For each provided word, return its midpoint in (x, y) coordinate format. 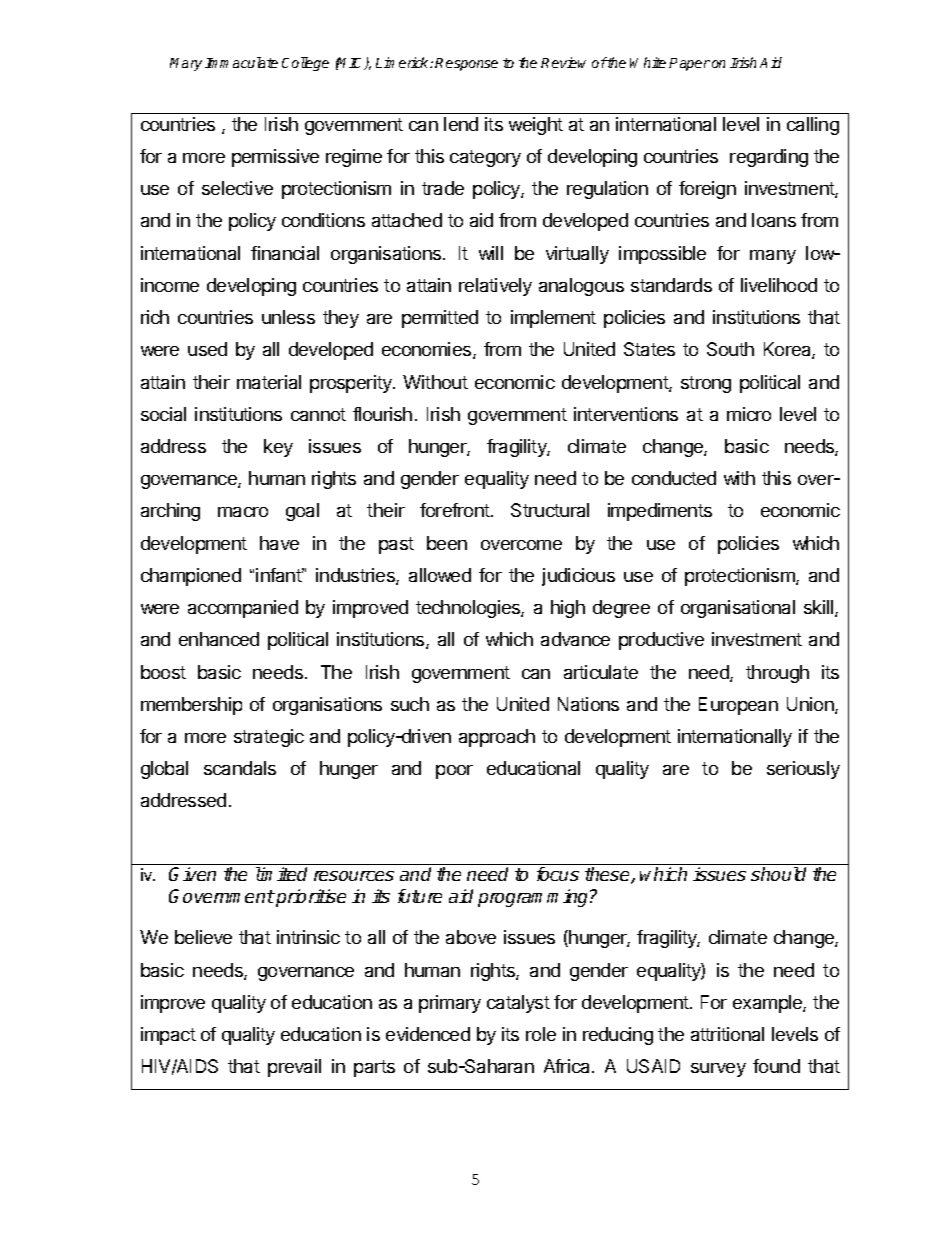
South (730, 349)
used (207, 349)
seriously (803, 770)
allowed (440, 575)
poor (454, 772)
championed (191, 577)
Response (466, 64)
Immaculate (241, 62)
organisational (738, 609)
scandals (240, 768)
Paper (689, 64)
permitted (440, 319)
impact (168, 1036)
